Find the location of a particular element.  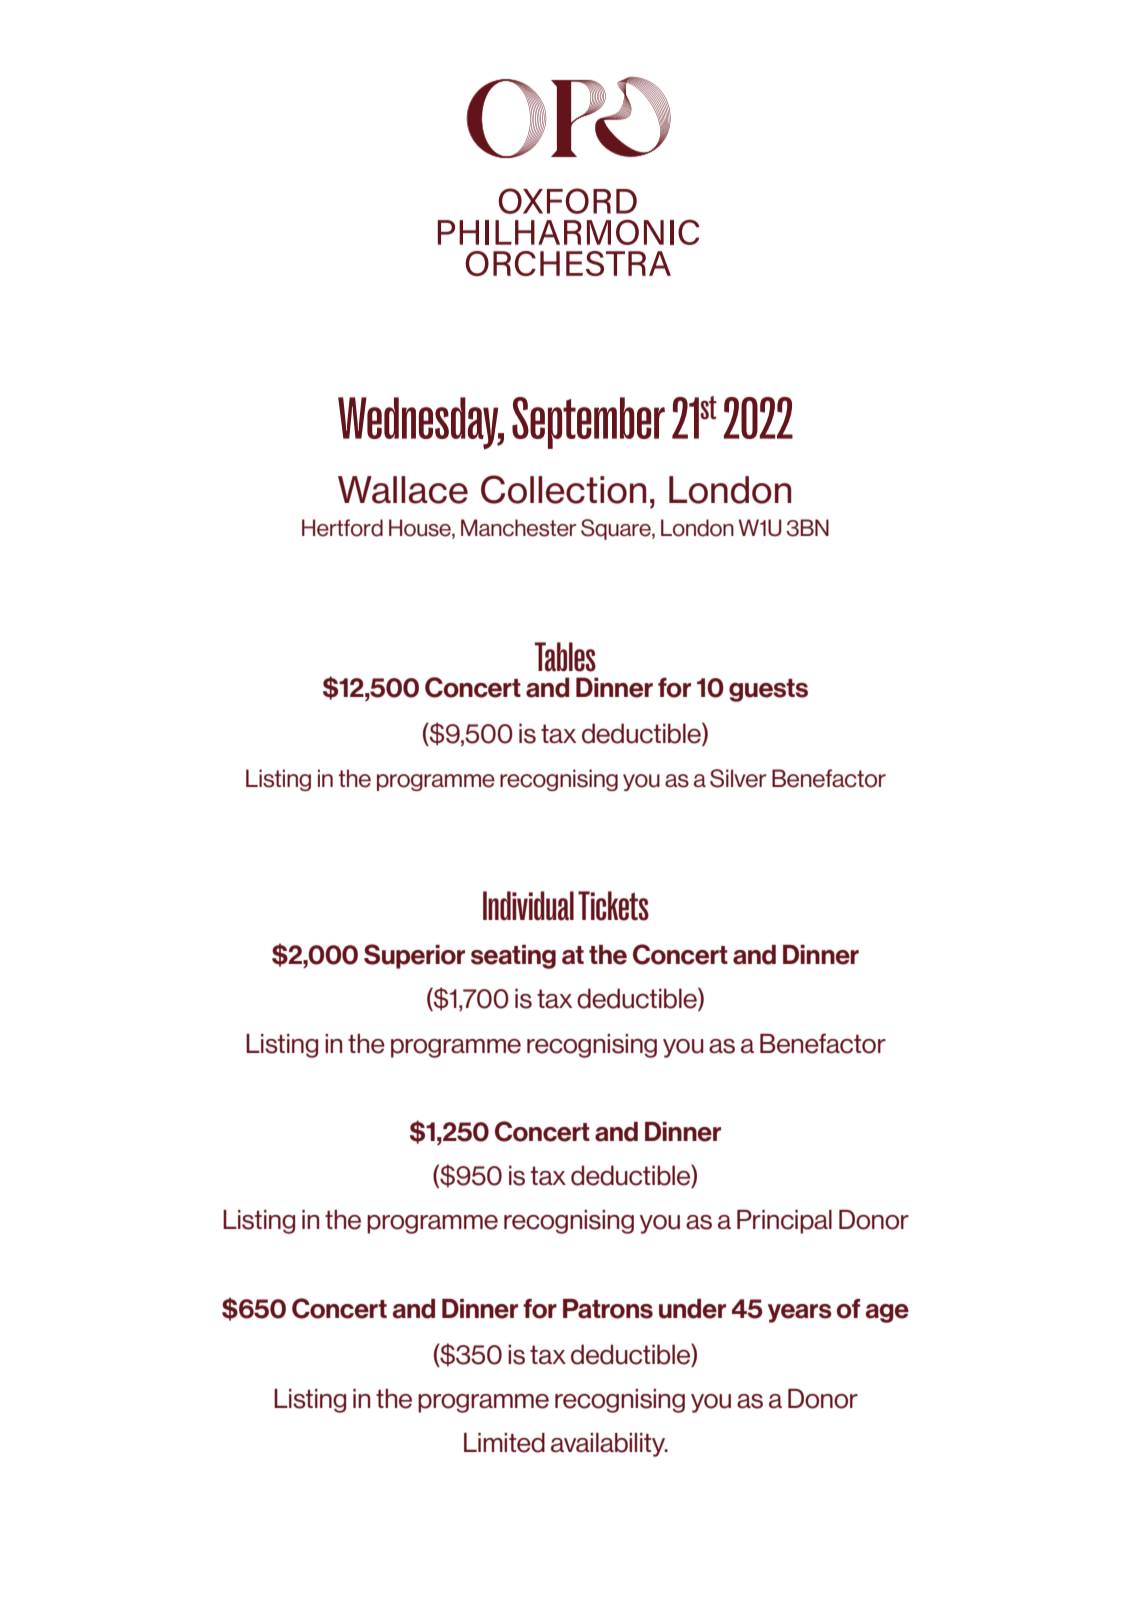

guests is located at coordinates (768, 690).
